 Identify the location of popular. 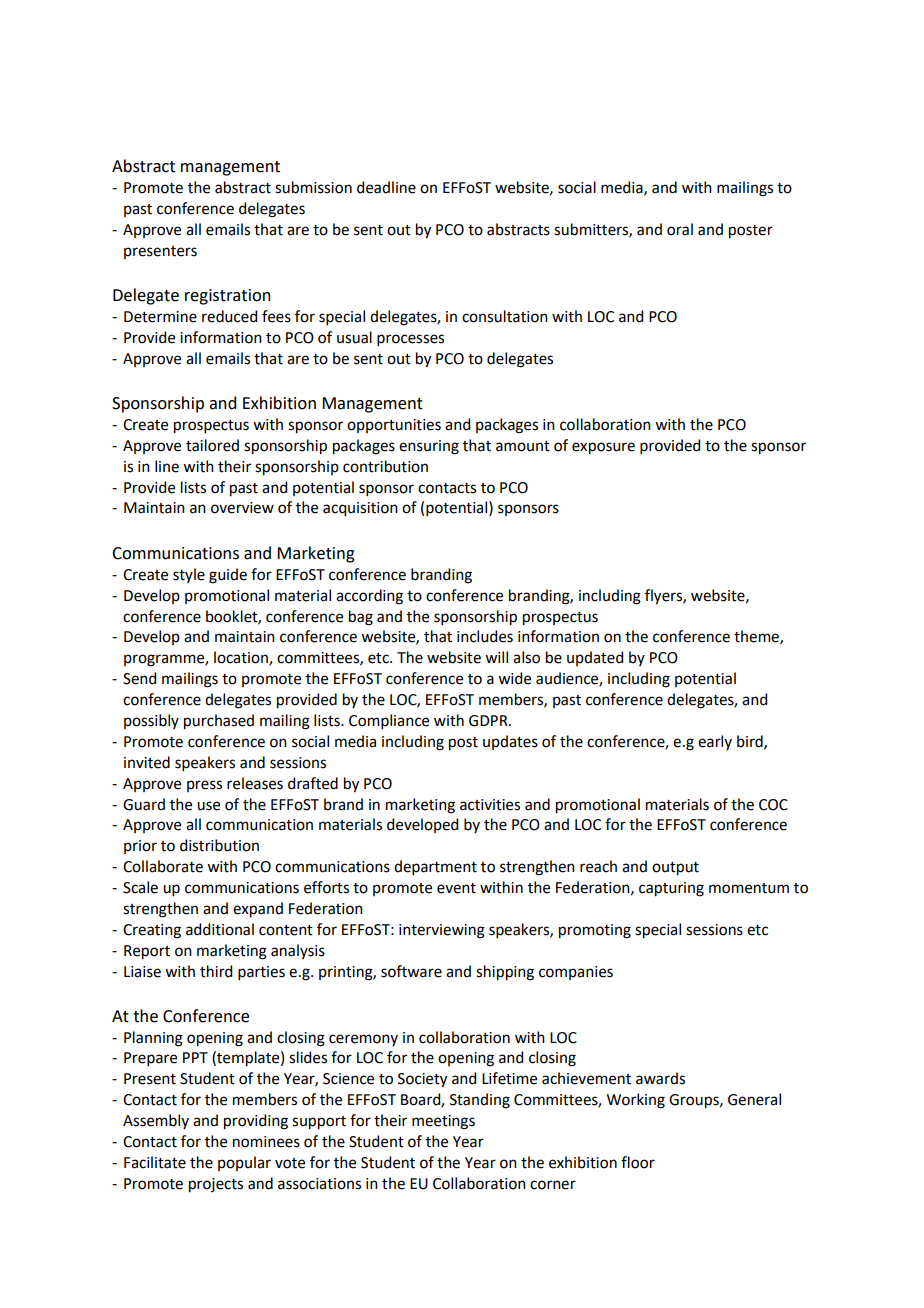
(244, 1163).
